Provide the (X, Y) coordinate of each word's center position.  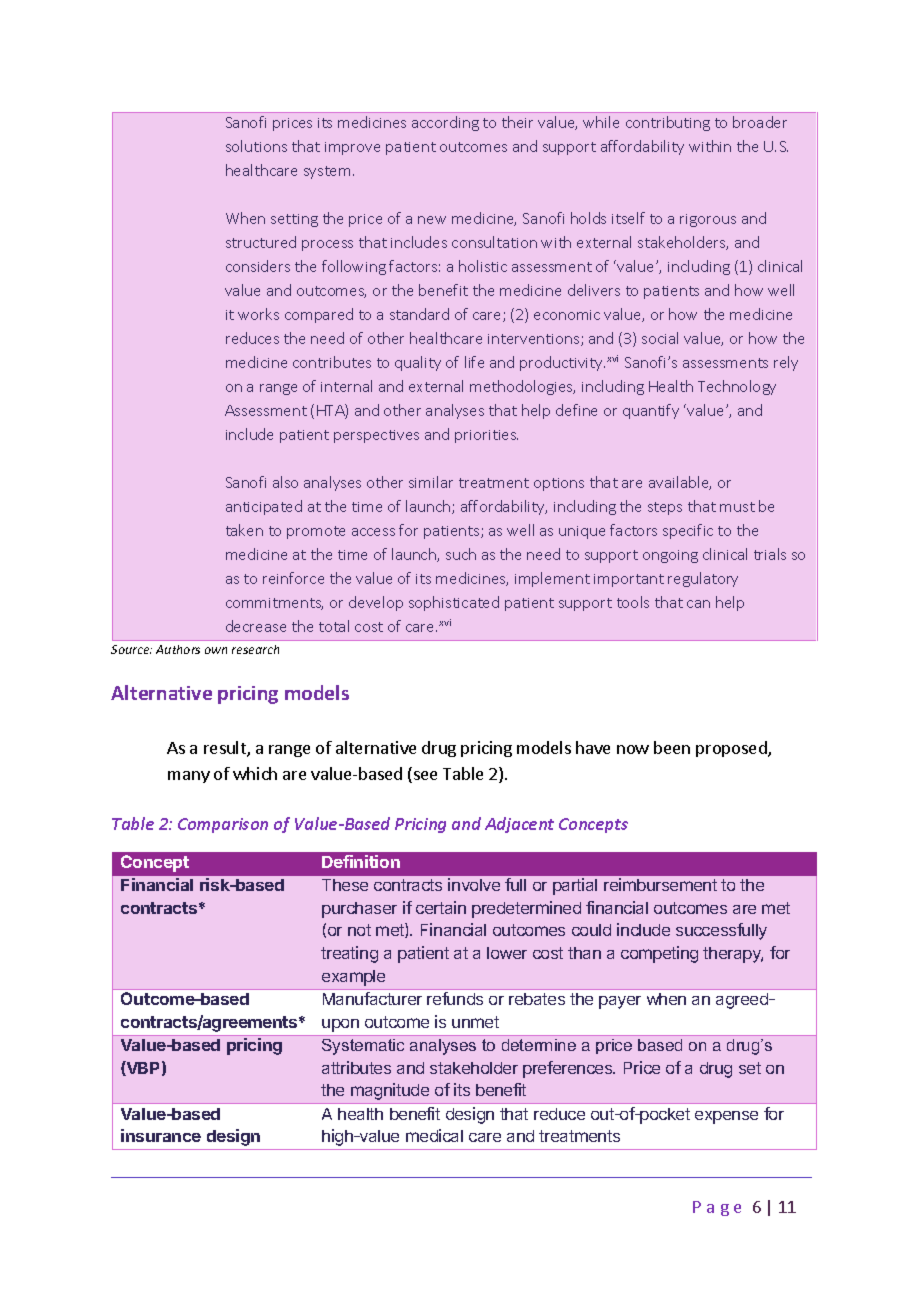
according (445, 123)
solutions (256, 146)
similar (431, 482)
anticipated (264, 507)
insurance (161, 1135)
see (424, 777)
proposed (732, 749)
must (737, 507)
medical (434, 1135)
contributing (668, 123)
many (189, 777)
